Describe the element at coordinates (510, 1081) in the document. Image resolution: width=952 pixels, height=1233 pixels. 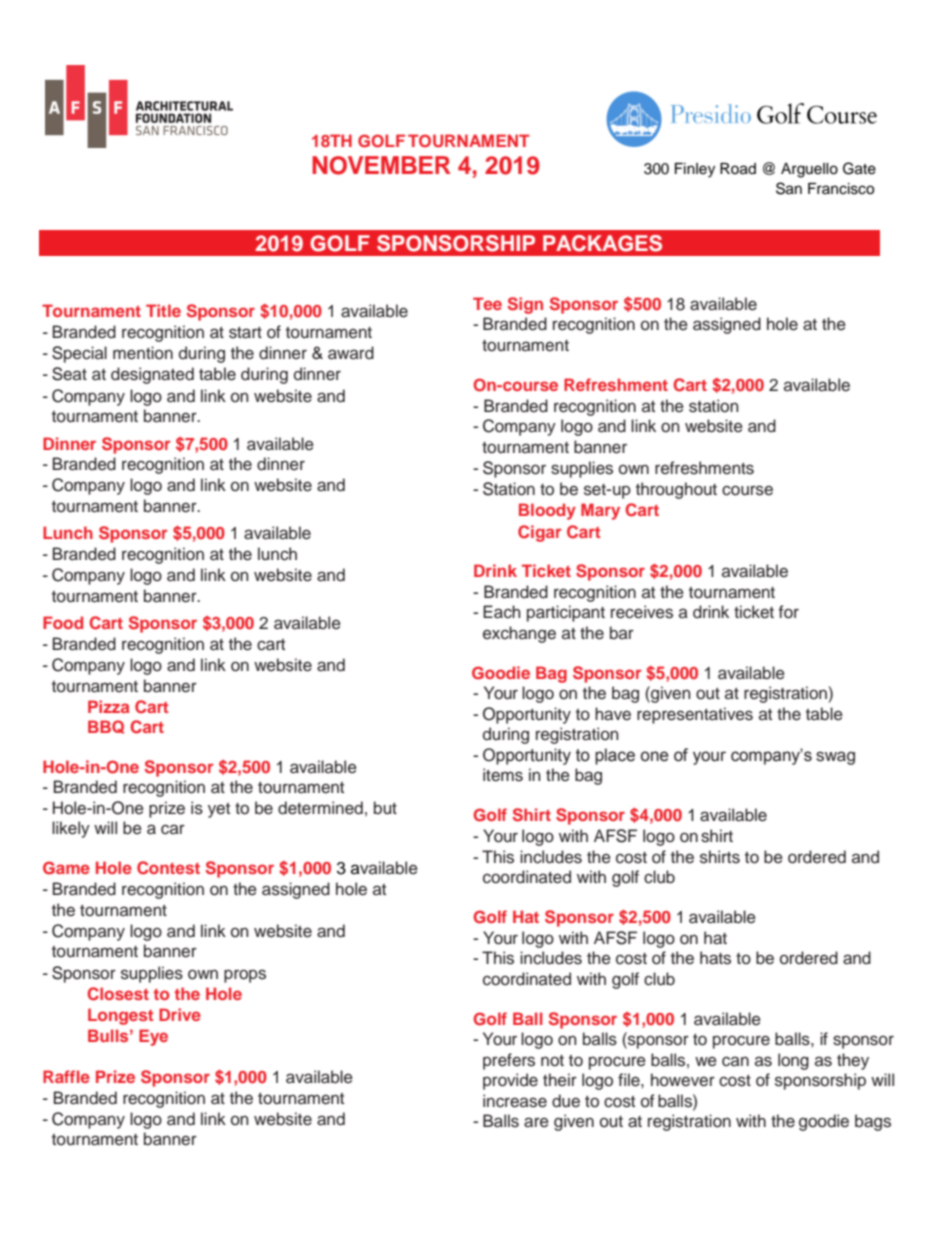
I see `provide` at that location.
